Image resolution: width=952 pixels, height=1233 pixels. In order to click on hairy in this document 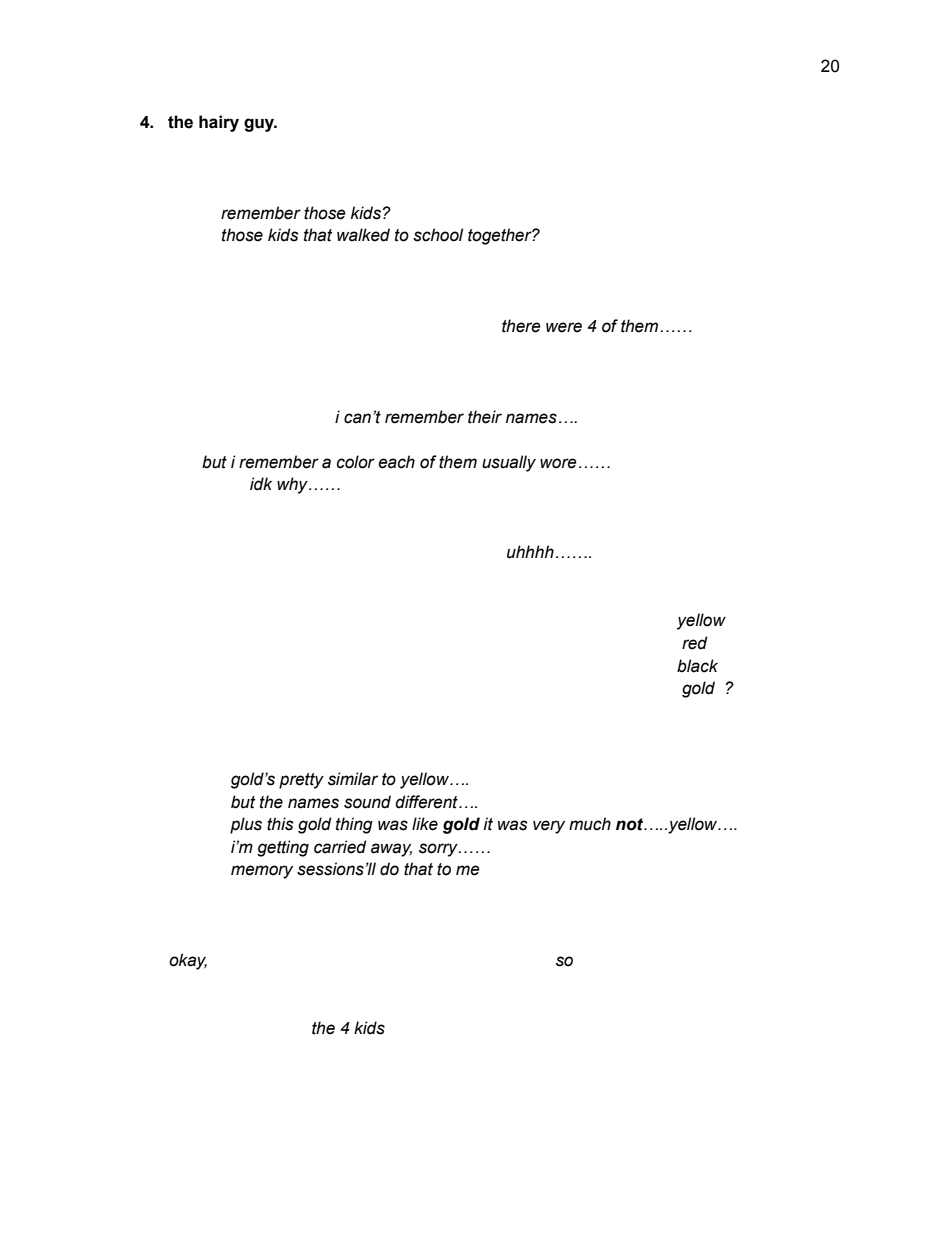, I will do `click(219, 123)`.
